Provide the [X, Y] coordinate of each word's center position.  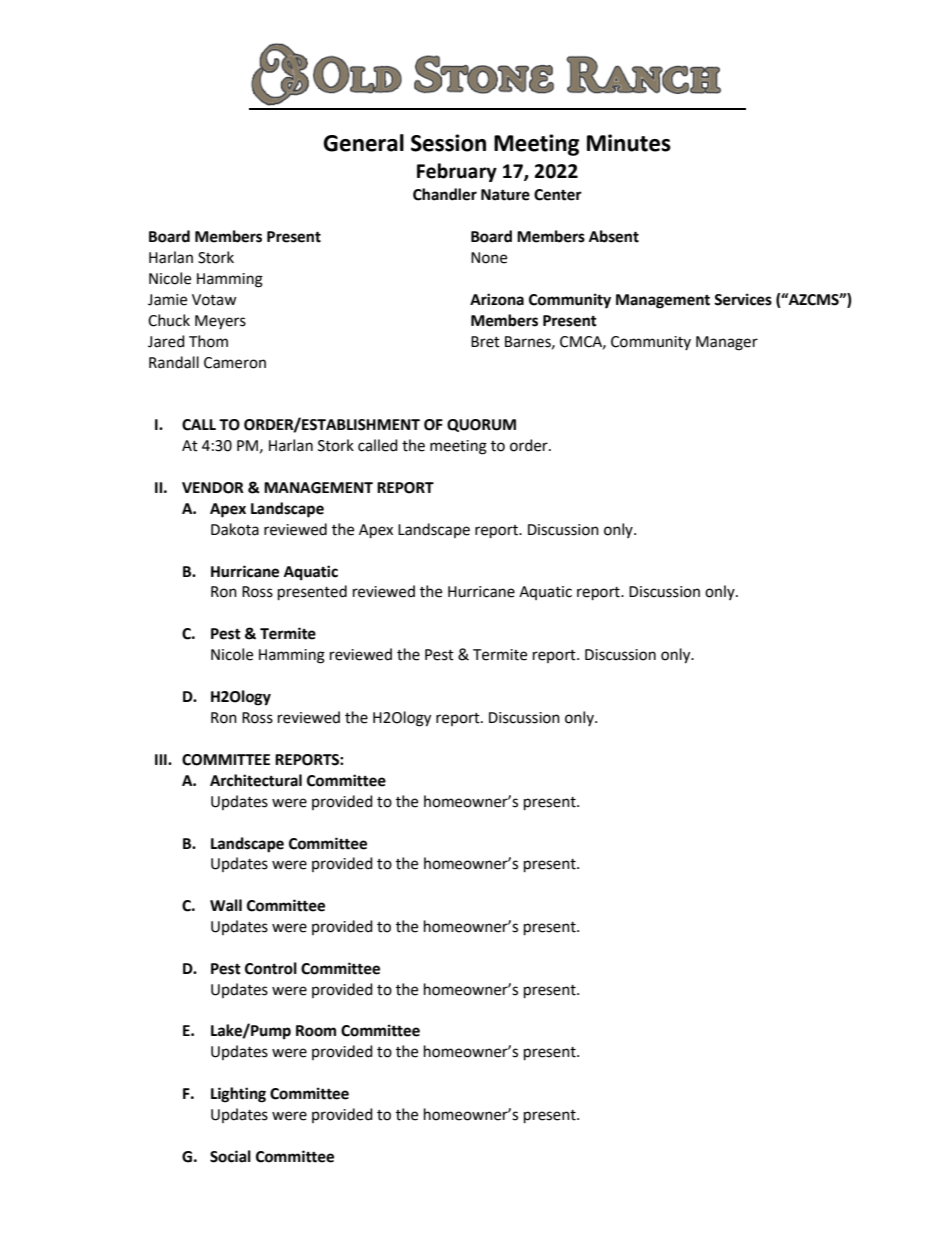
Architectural [256, 780]
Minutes [629, 143]
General [363, 143]
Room [316, 1031]
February [457, 172]
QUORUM [481, 425]
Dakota [235, 529]
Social [230, 1156]
